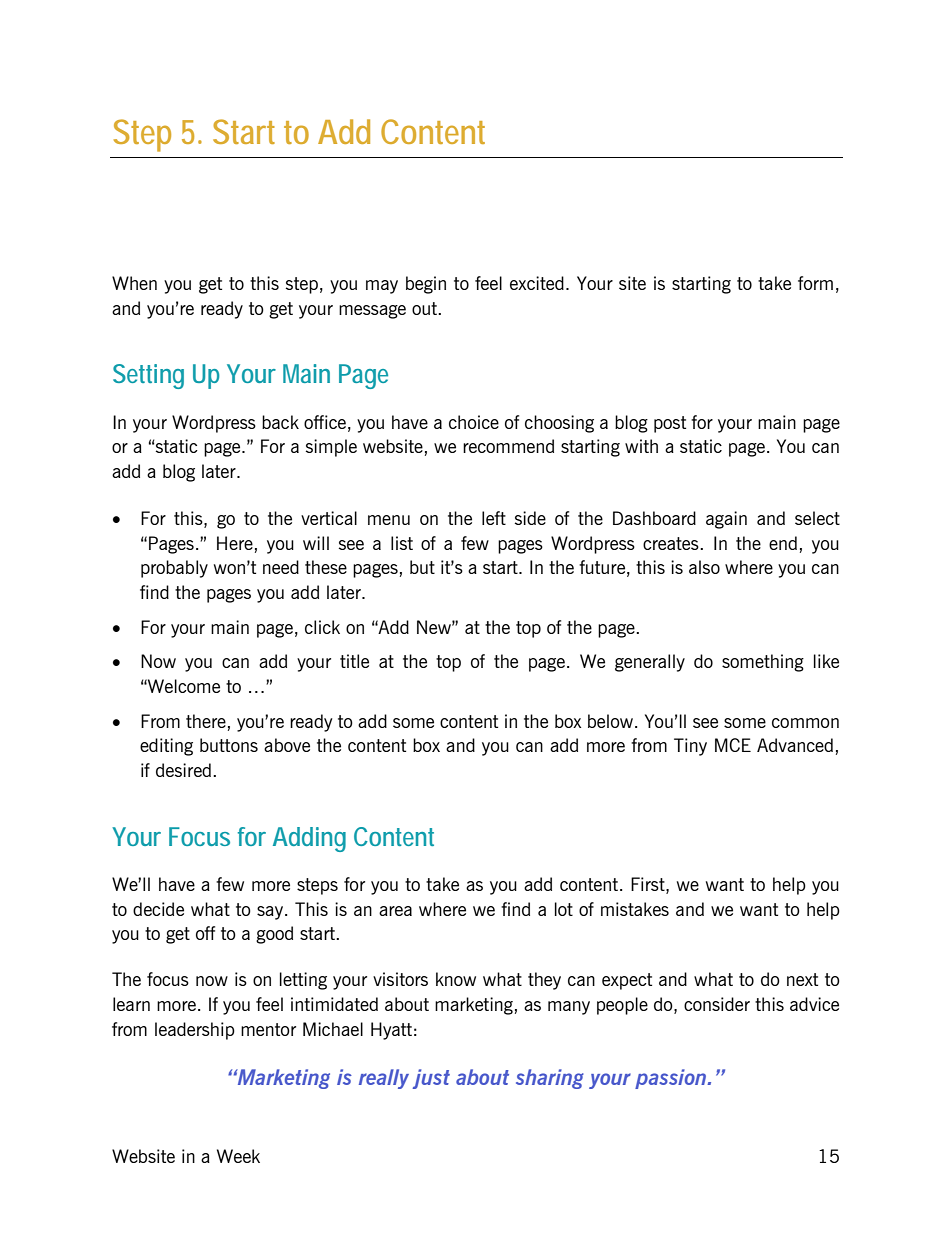  I want to click on probably, so click(174, 569).
